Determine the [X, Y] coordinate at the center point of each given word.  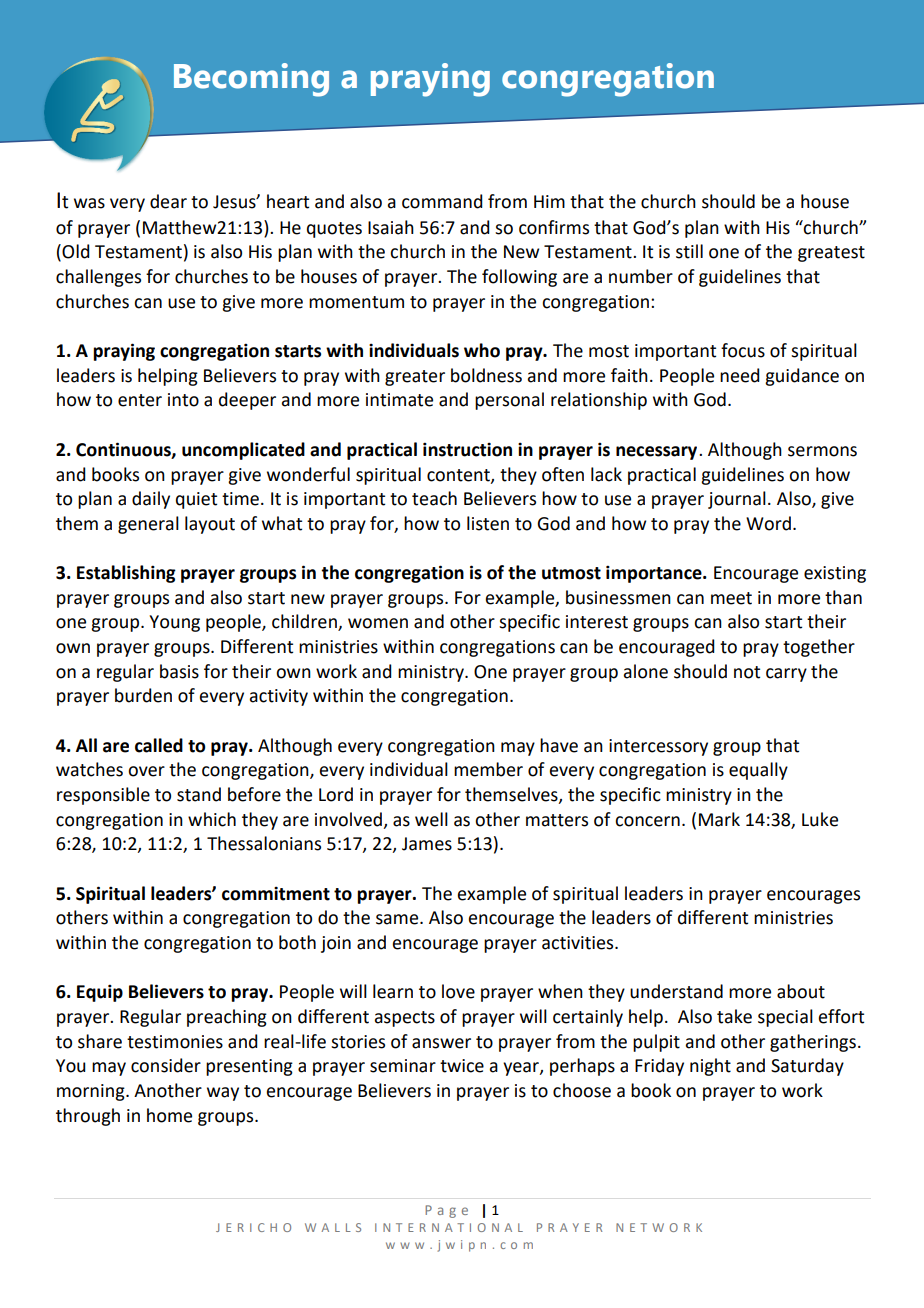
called [159, 745]
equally [758, 771]
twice [462, 1066]
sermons [822, 451]
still [689, 251]
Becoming [251, 80]
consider [166, 1065]
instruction [467, 449]
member [488, 769]
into [183, 400]
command [442, 201]
